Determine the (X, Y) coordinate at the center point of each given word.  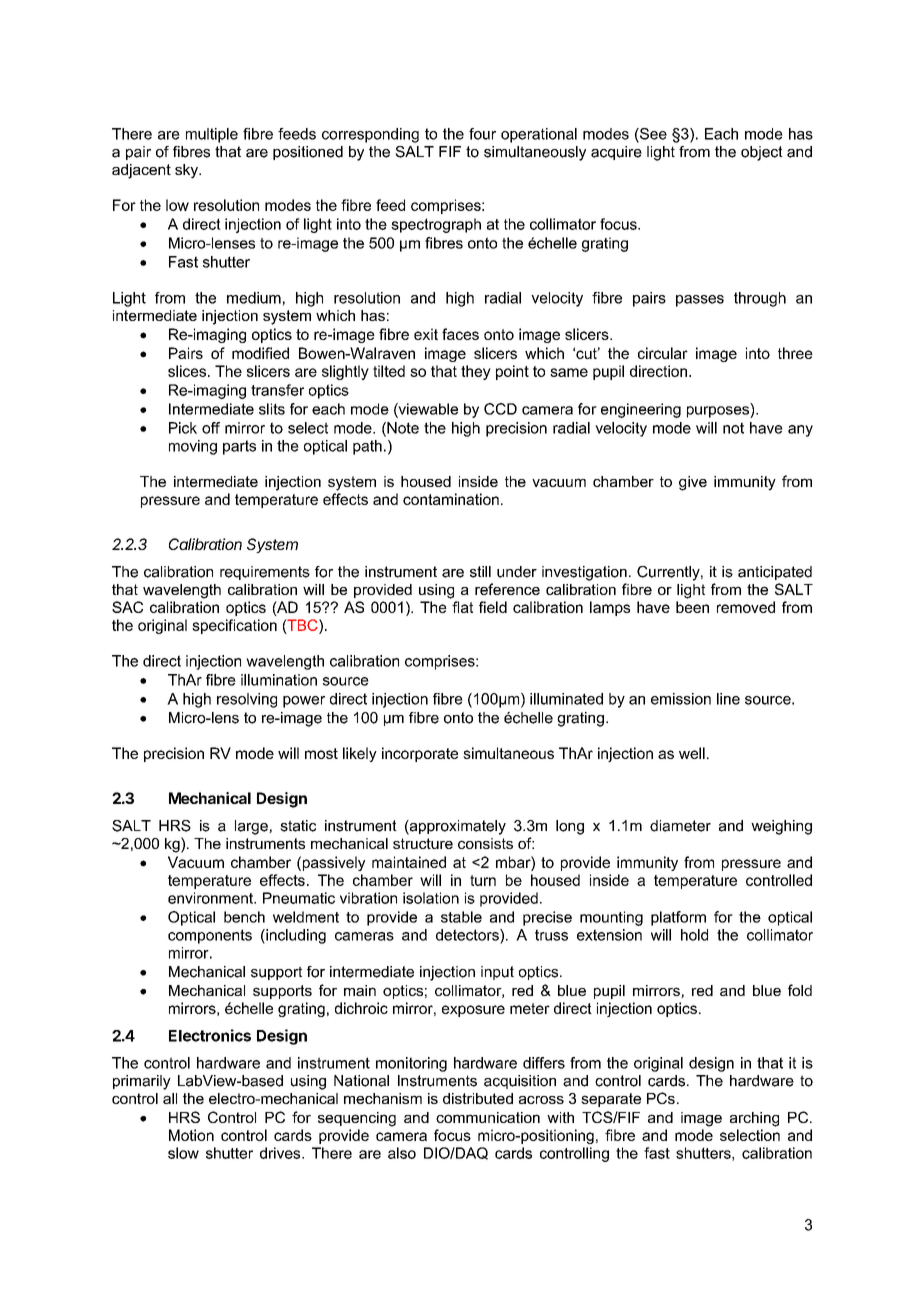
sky (187, 171)
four (482, 134)
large (252, 827)
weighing (781, 827)
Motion (191, 1135)
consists (485, 843)
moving (193, 447)
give (693, 483)
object (762, 153)
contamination (451, 499)
